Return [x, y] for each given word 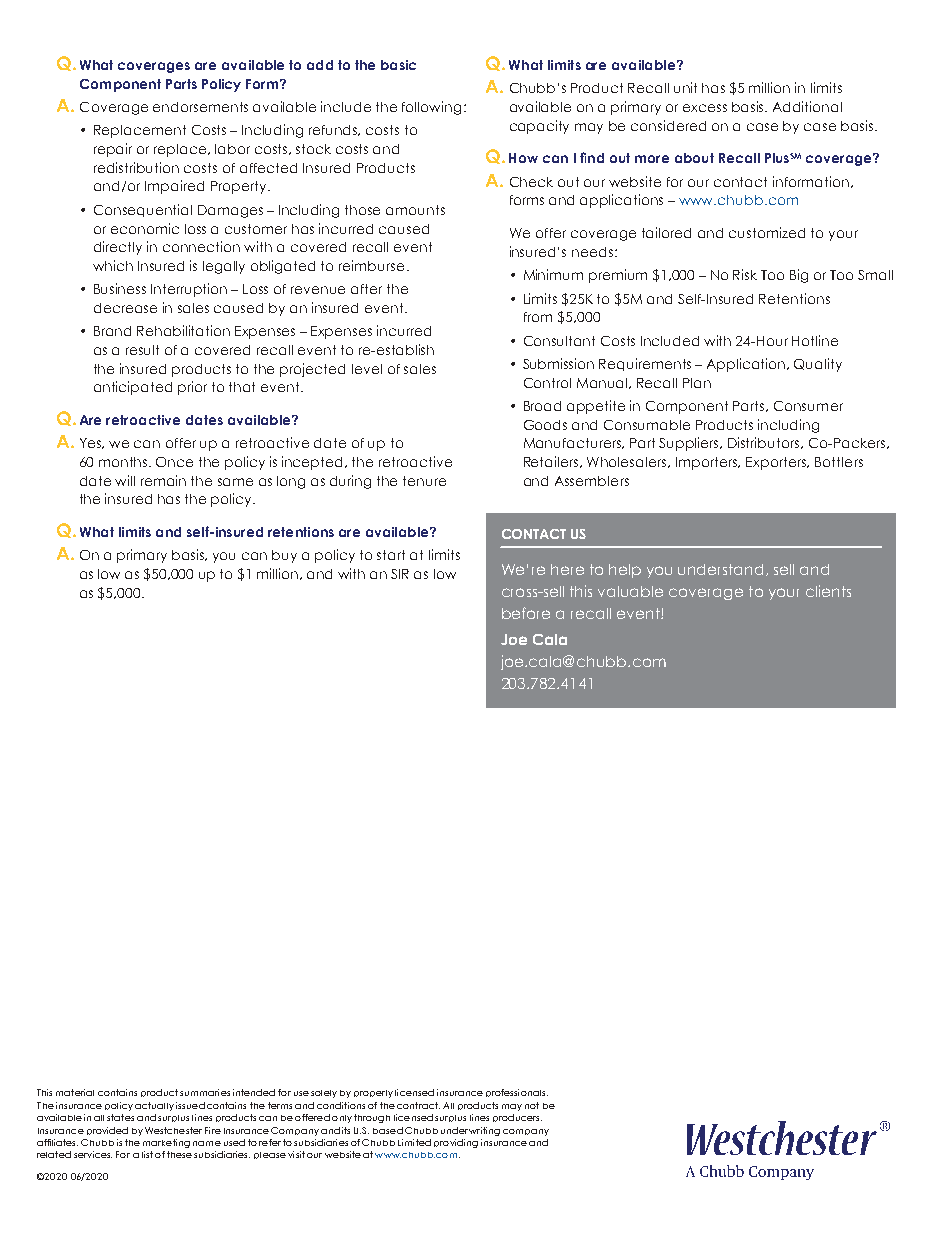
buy [284, 556]
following [431, 108]
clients [828, 591]
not [532, 1105]
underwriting [470, 1131]
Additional [807, 106]
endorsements [200, 107]
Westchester [173, 1130]
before [526, 613]
